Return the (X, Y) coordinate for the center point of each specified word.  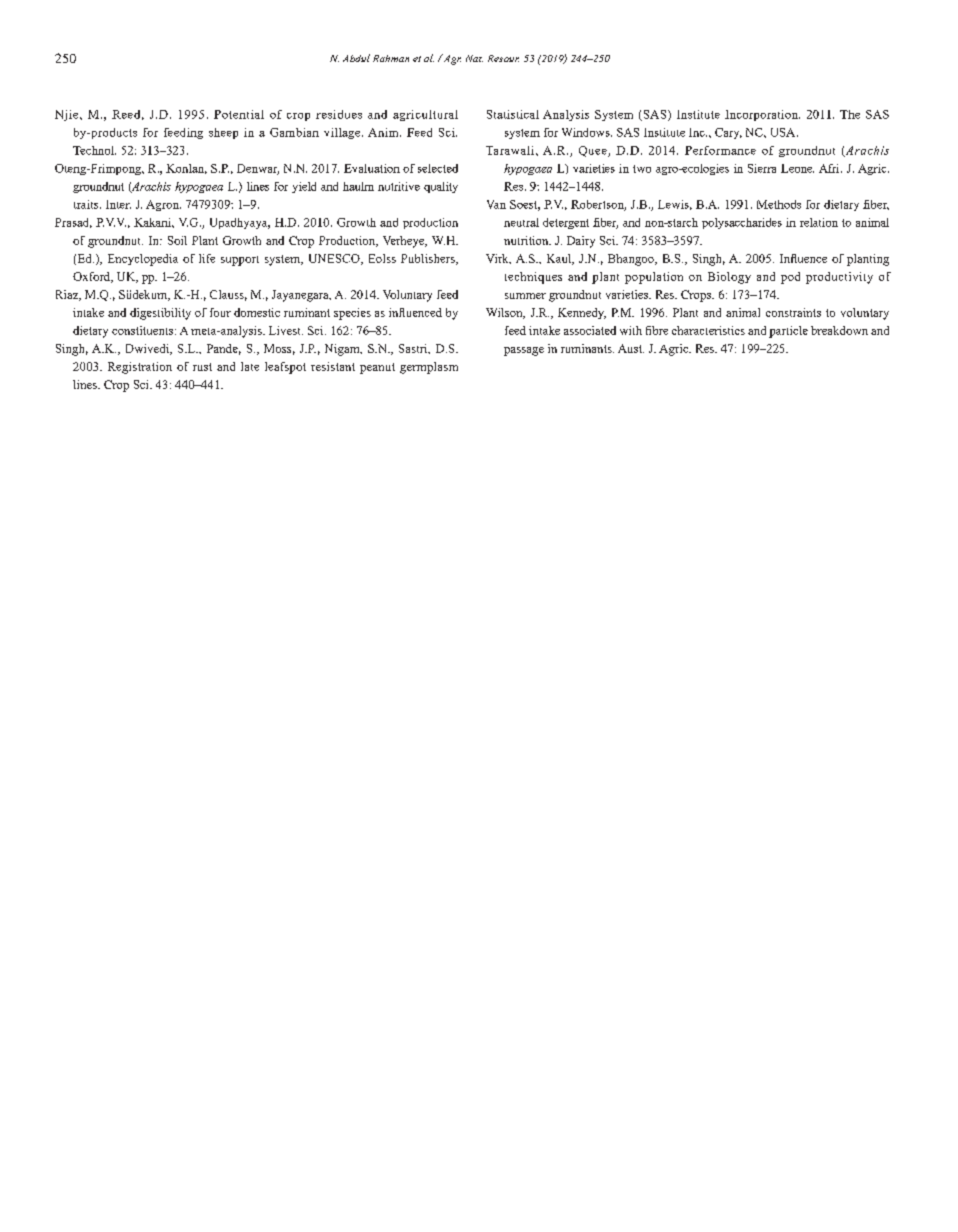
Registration (140, 368)
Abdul (356, 58)
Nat (474, 58)
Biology (729, 278)
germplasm (429, 368)
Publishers (429, 259)
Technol (94, 150)
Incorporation (762, 115)
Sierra (762, 168)
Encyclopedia (143, 260)
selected (438, 168)
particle (788, 332)
